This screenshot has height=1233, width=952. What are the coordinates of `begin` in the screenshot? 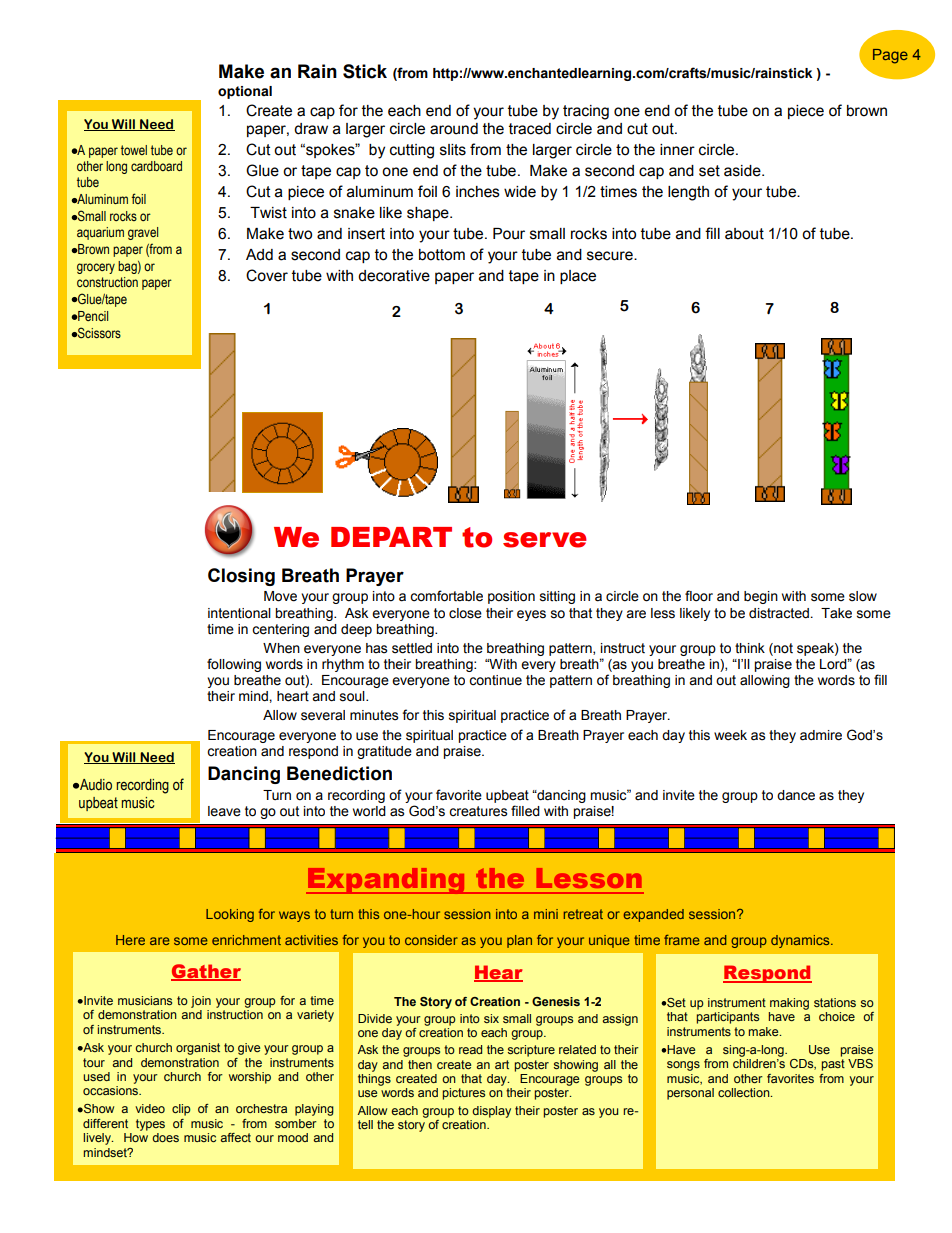 It's located at (761, 597).
